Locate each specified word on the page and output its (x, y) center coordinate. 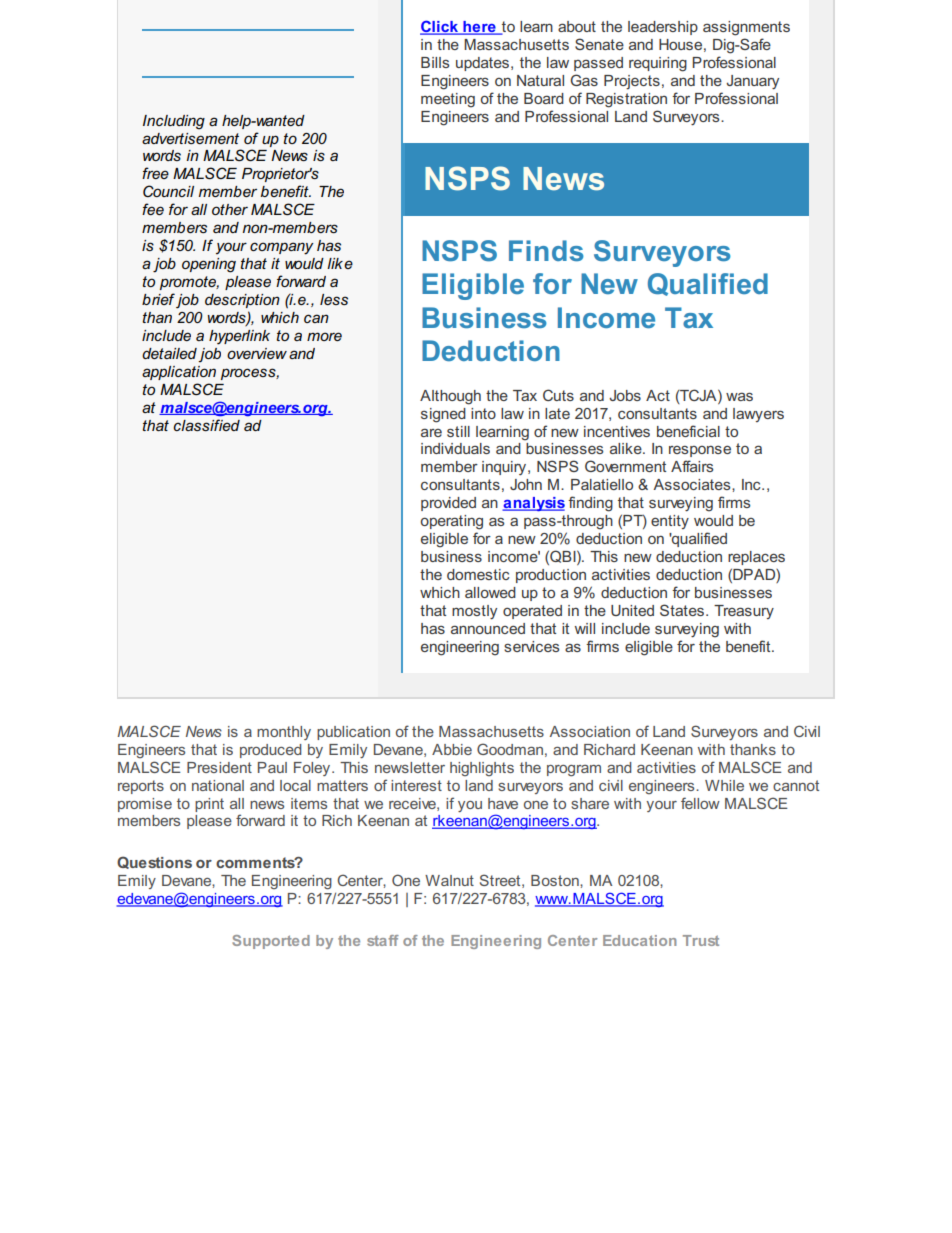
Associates (693, 484)
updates (484, 64)
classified (206, 425)
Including (174, 122)
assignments (746, 28)
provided (448, 504)
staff (383, 940)
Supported (271, 942)
